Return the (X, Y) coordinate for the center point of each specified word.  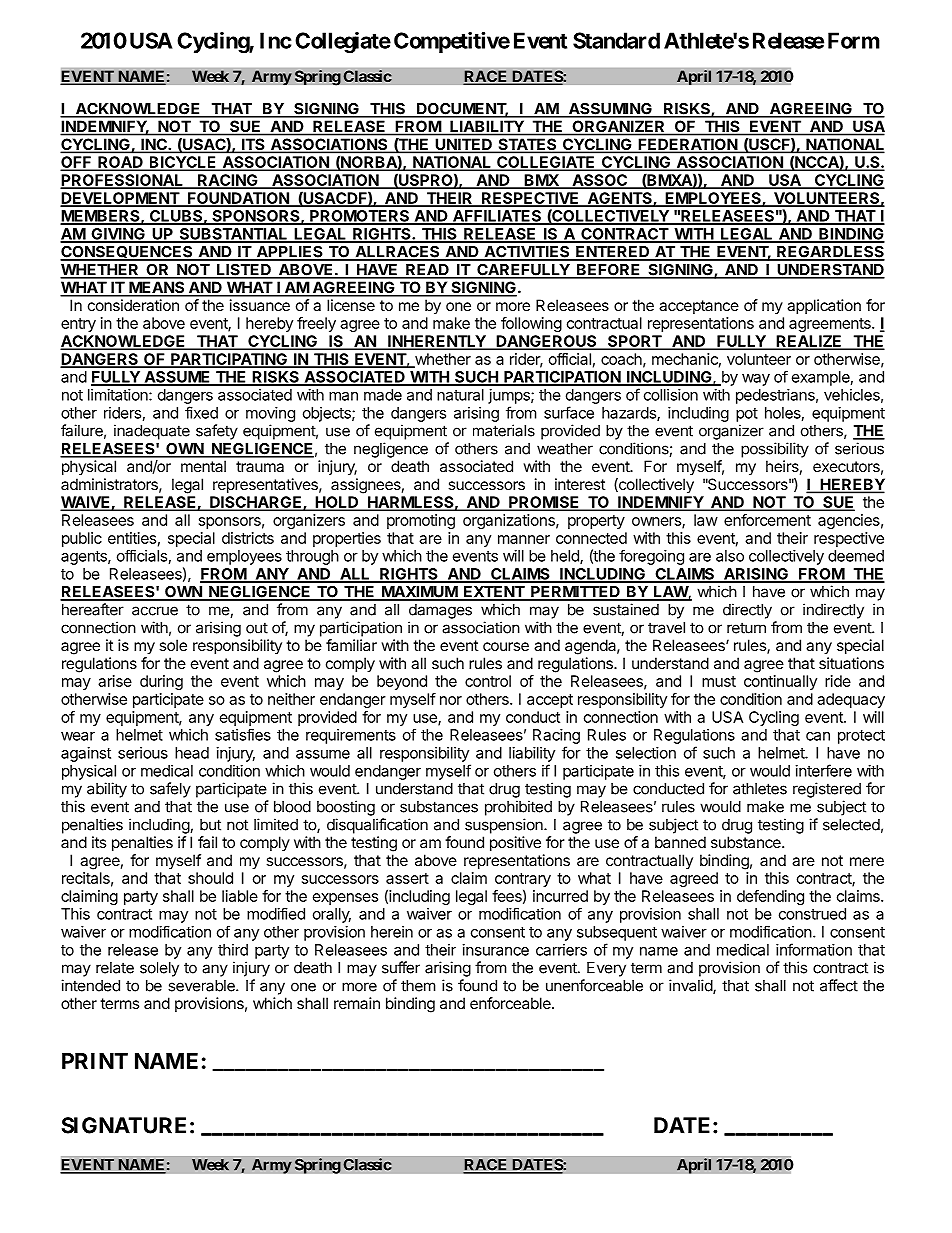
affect (839, 985)
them (418, 986)
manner (524, 539)
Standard (616, 40)
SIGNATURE (124, 1125)
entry (78, 325)
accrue (155, 611)
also (730, 556)
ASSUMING (610, 109)
